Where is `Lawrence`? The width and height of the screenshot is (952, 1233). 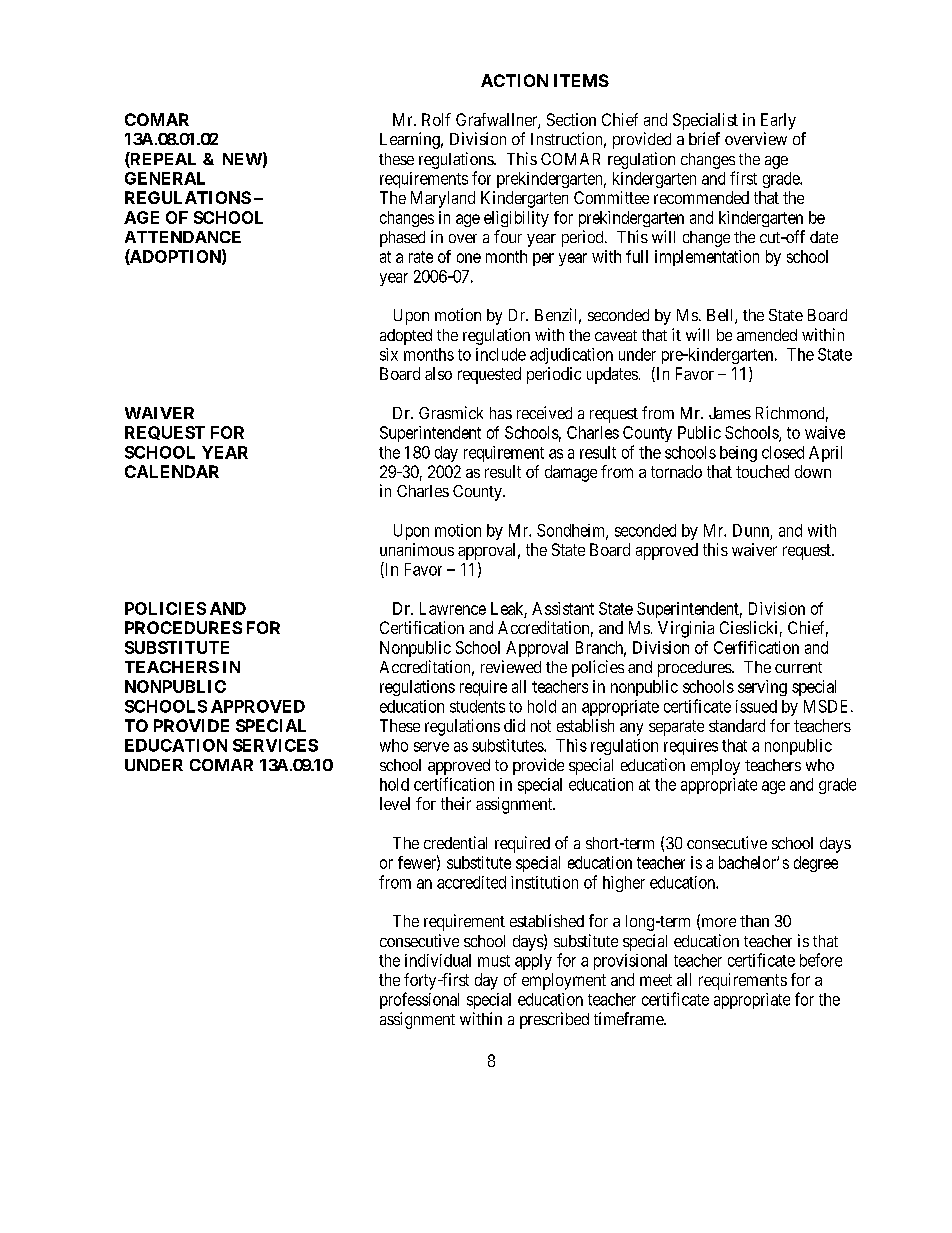 Lawrence is located at coordinates (453, 608).
